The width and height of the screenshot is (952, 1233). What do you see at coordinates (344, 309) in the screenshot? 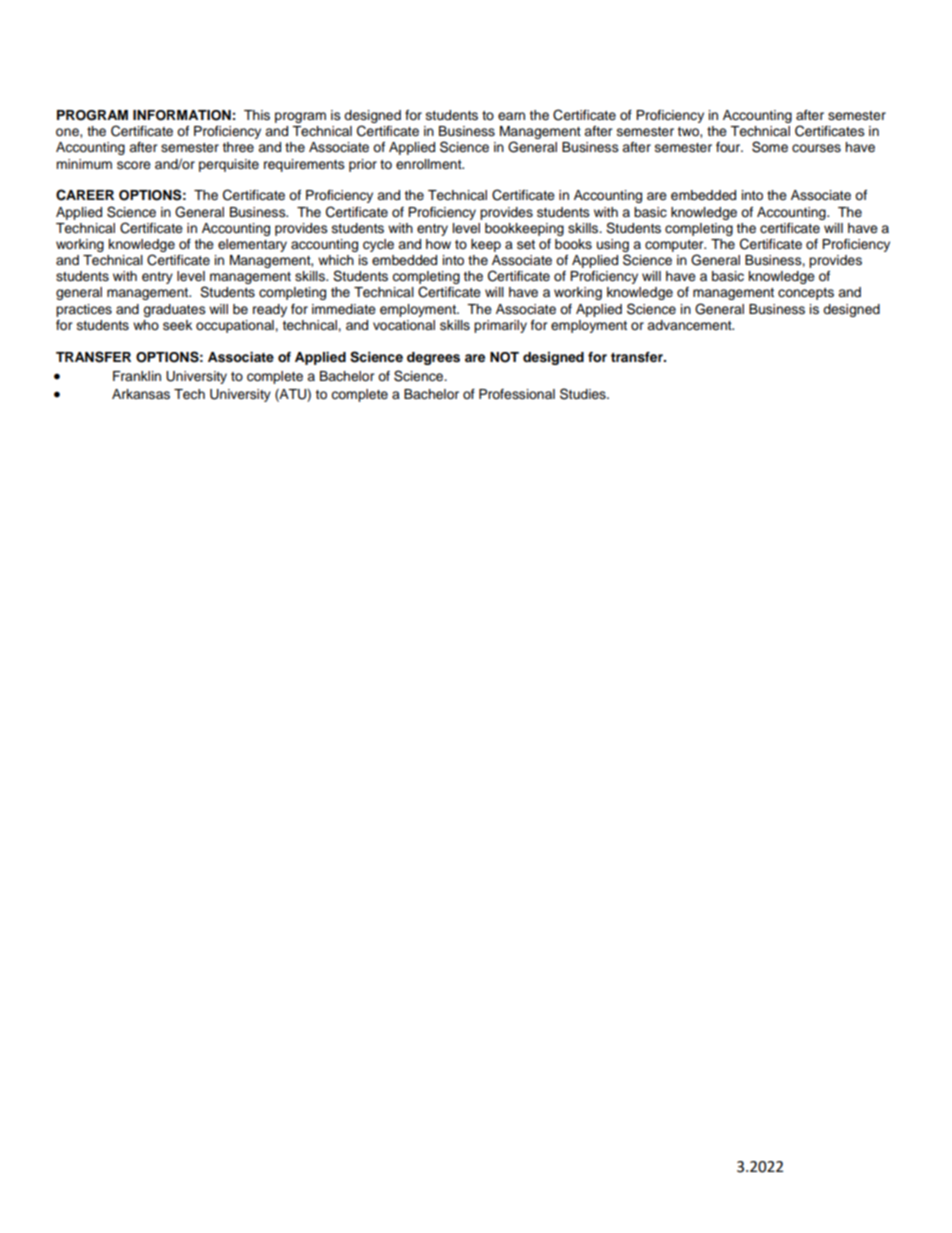
I see `immediate` at bounding box center [344, 309].
